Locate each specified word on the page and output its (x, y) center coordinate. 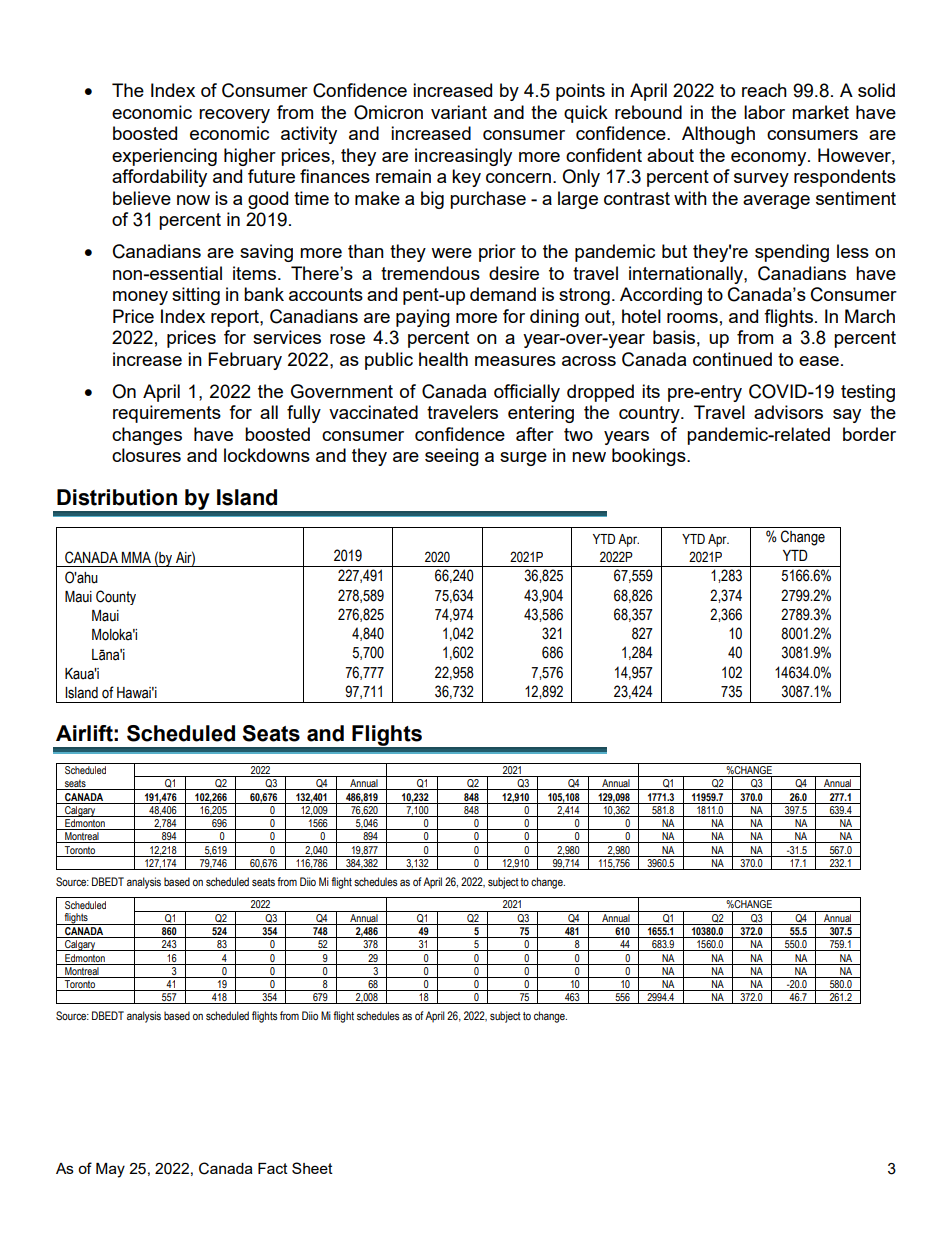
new (589, 457)
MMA (136, 557)
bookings (650, 457)
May (110, 1170)
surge (523, 459)
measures (515, 361)
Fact (273, 1168)
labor (764, 112)
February (245, 361)
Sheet (312, 1168)
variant (459, 112)
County (116, 597)
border (869, 434)
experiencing (164, 157)
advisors (788, 412)
